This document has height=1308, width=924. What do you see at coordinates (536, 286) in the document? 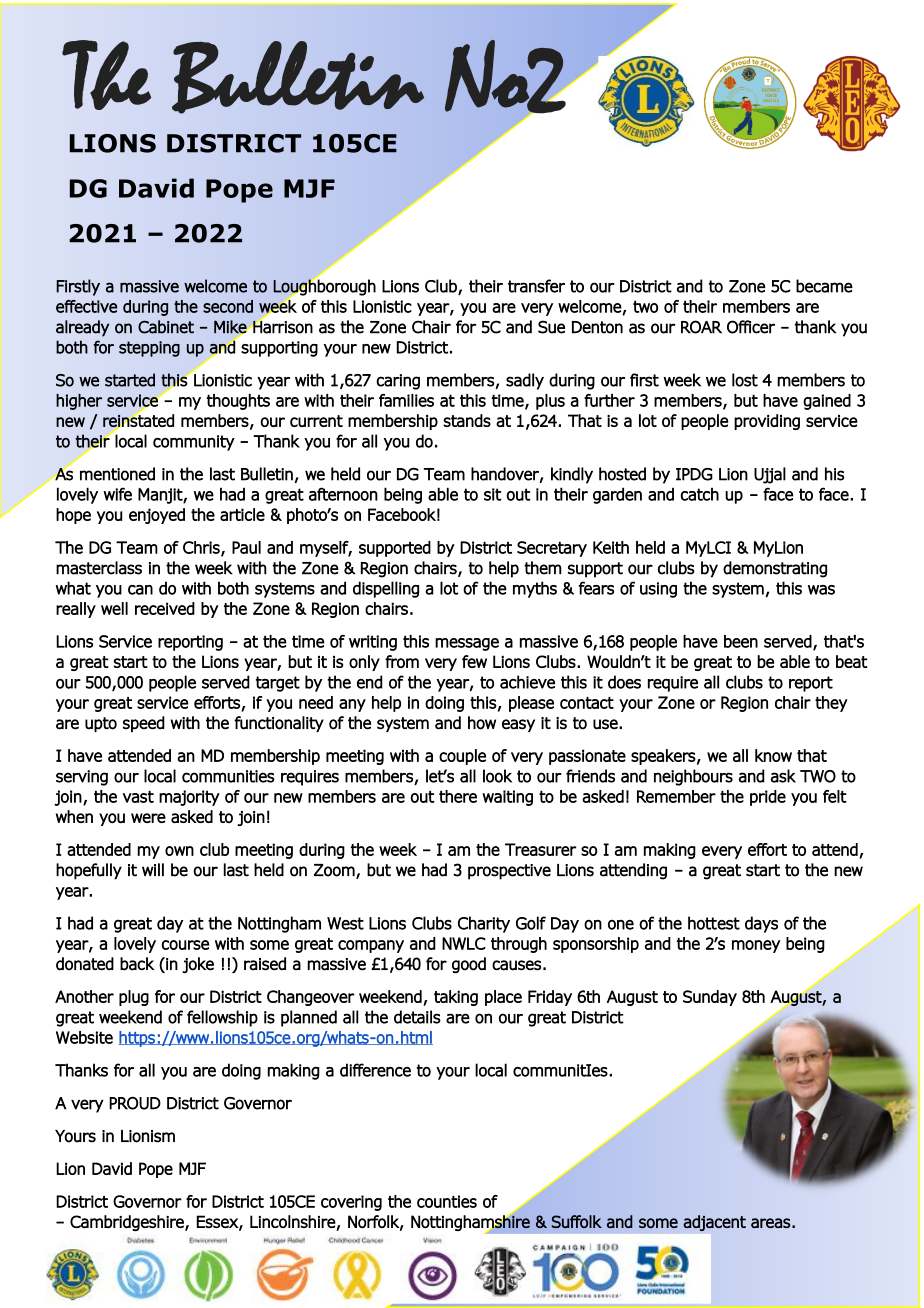
I see `transfer` at bounding box center [536, 286].
